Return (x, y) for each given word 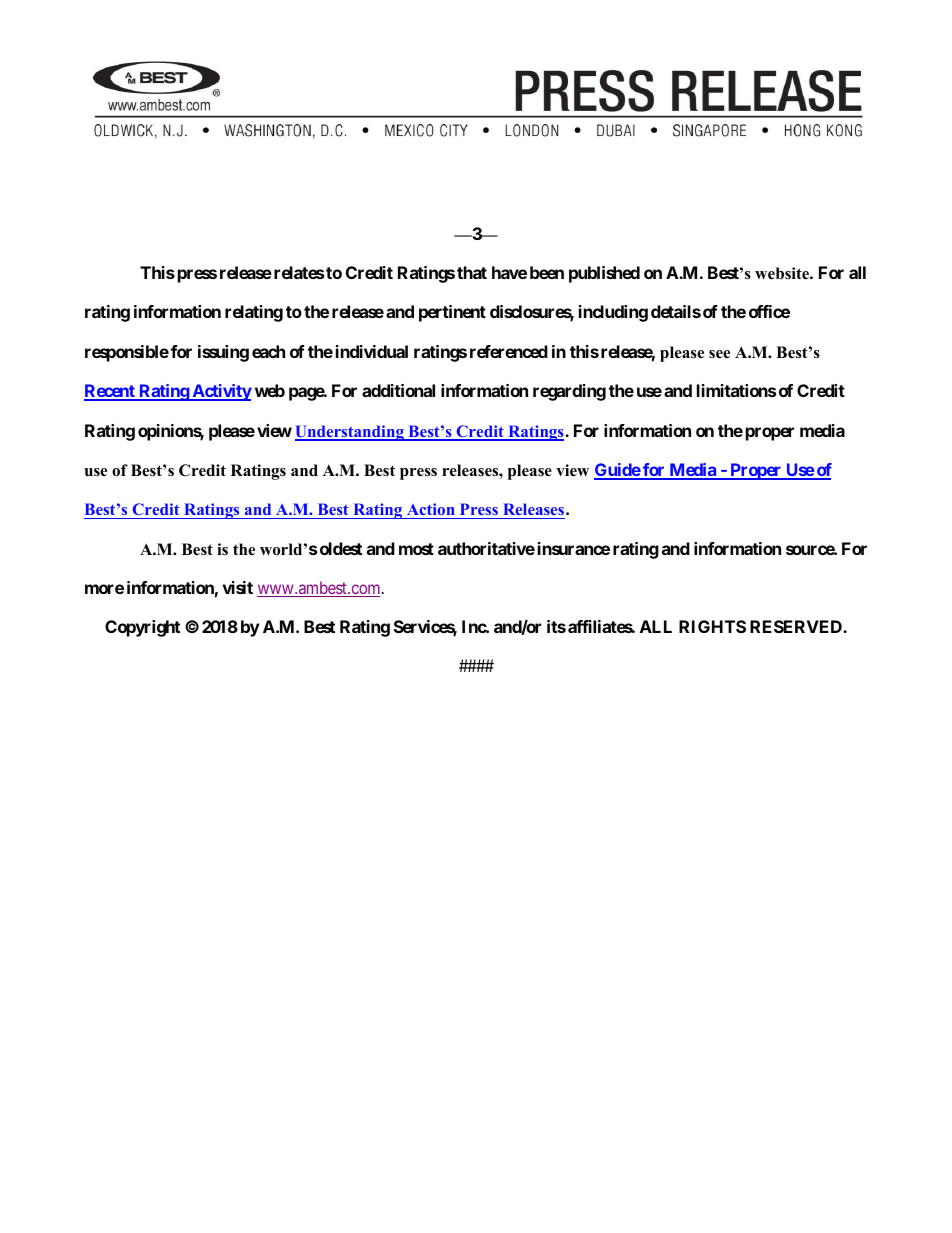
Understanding (350, 433)
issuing (223, 353)
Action (430, 511)
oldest (341, 548)
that (472, 272)
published (604, 274)
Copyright (142, 628)
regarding (569, 392)
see (719, 354)
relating (254, 313)
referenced (509, 351)
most (416, 549)
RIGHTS (712, 626)
